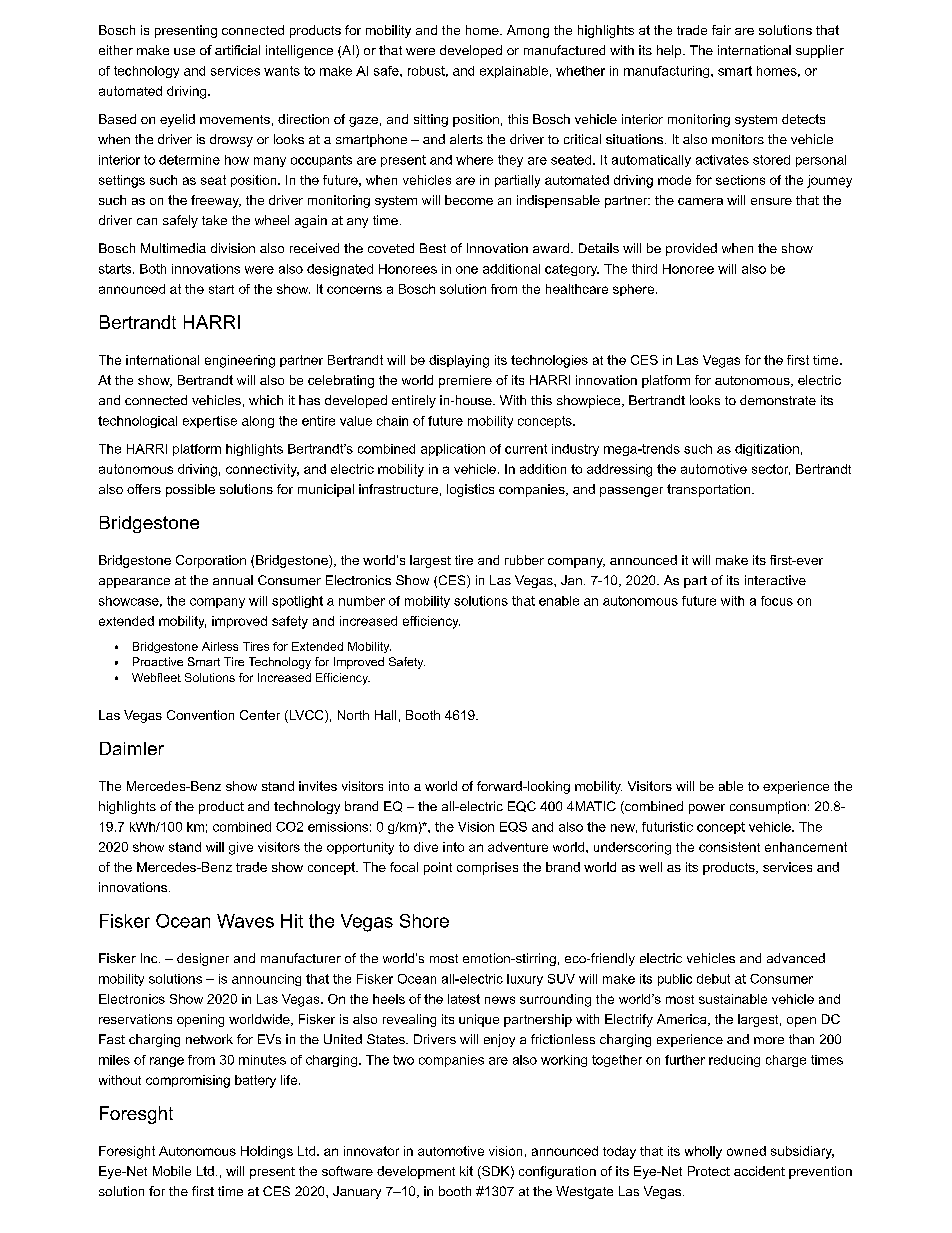  Describe the element at coordinates (172, 1171) in the screenshot. I see `Mobile` at that location.
